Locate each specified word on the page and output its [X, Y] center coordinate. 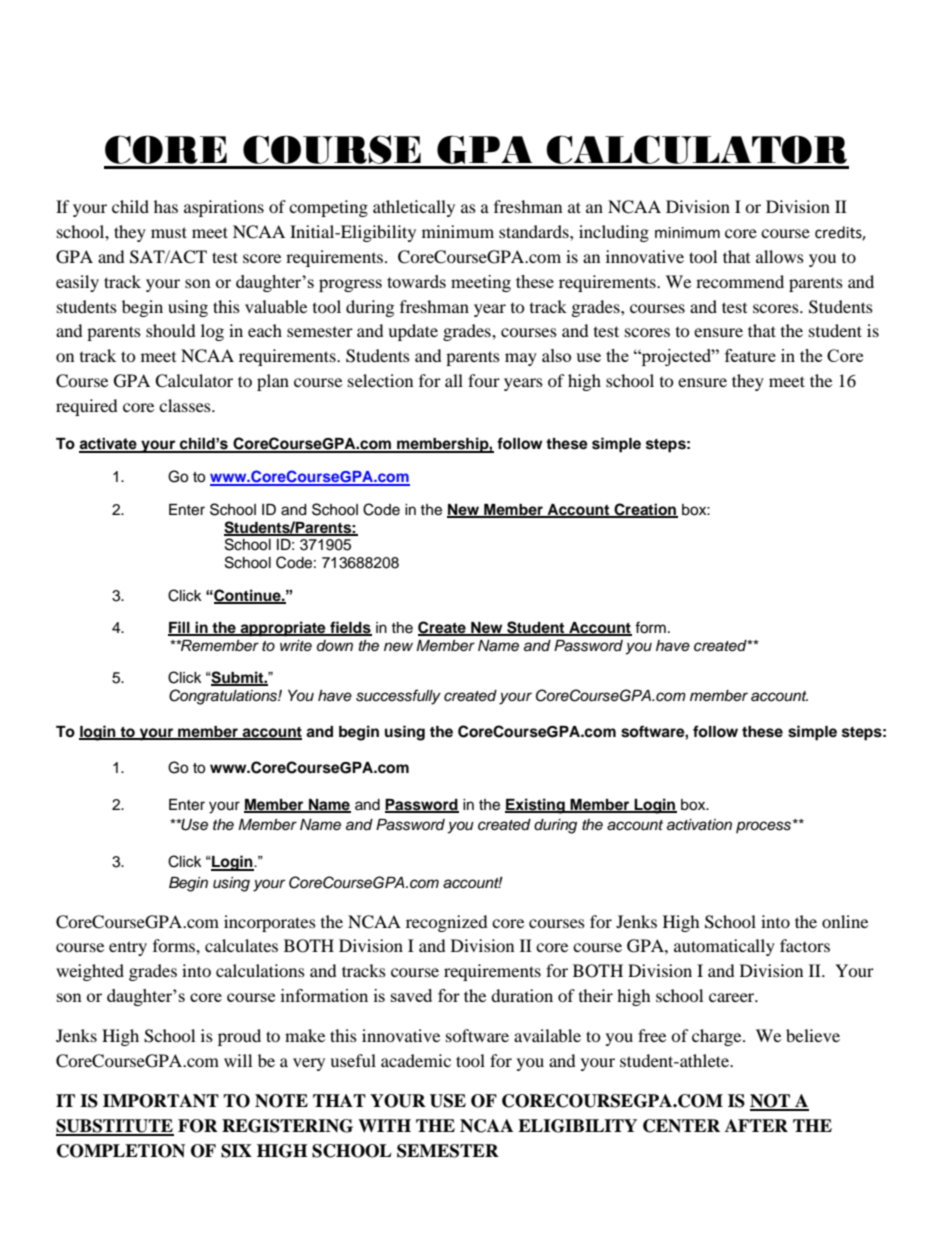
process [763, 827]
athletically [414, 208]
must [169, 232]
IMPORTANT [161, 1101]
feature [750, 355]
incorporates [270, 923]
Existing [536, 806]
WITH [384, 1125]
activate [109, 445]
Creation [645, 510]
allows [780, 256]
